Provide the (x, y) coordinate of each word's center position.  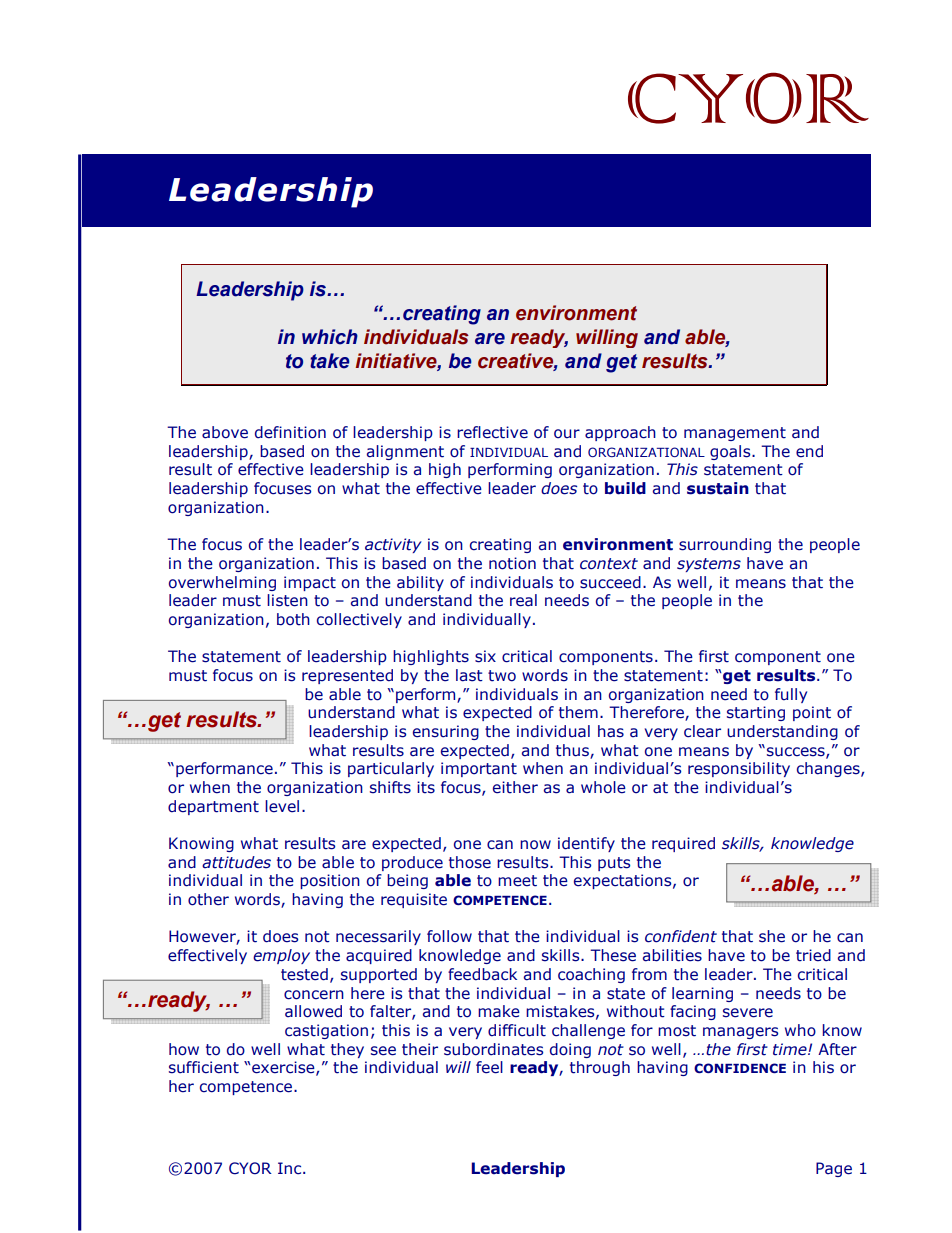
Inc (291, 1168)
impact (310, 583)
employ (281, 956)
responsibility (739, 769)
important (479, 769)
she (772, 936)
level (282, 806)
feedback (482, 974)
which (330, 337)
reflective (492, 432)
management (735, 434)
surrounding (725, 545)
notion (512, 563)
